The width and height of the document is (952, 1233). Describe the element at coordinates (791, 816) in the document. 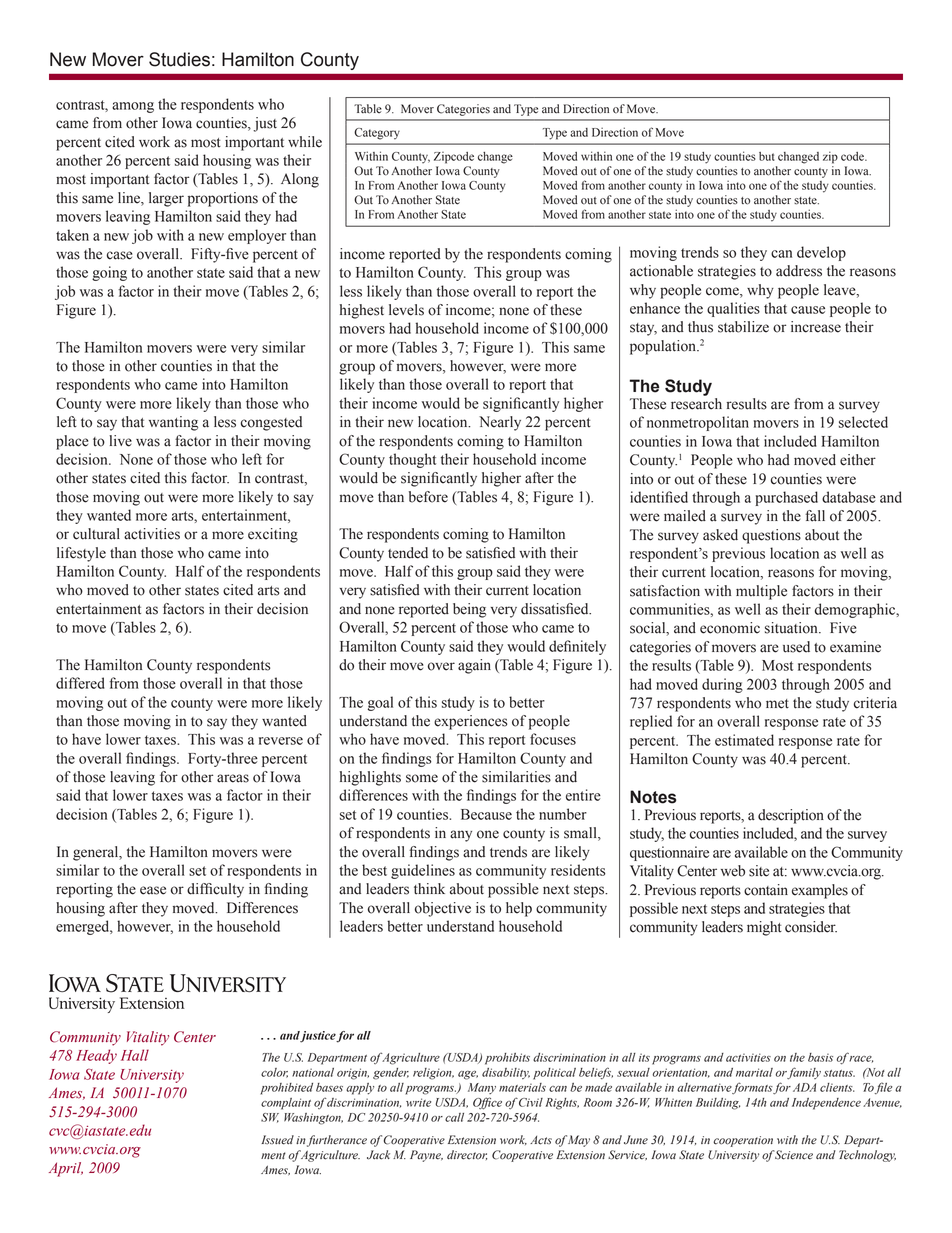

I see `description` at that location.
